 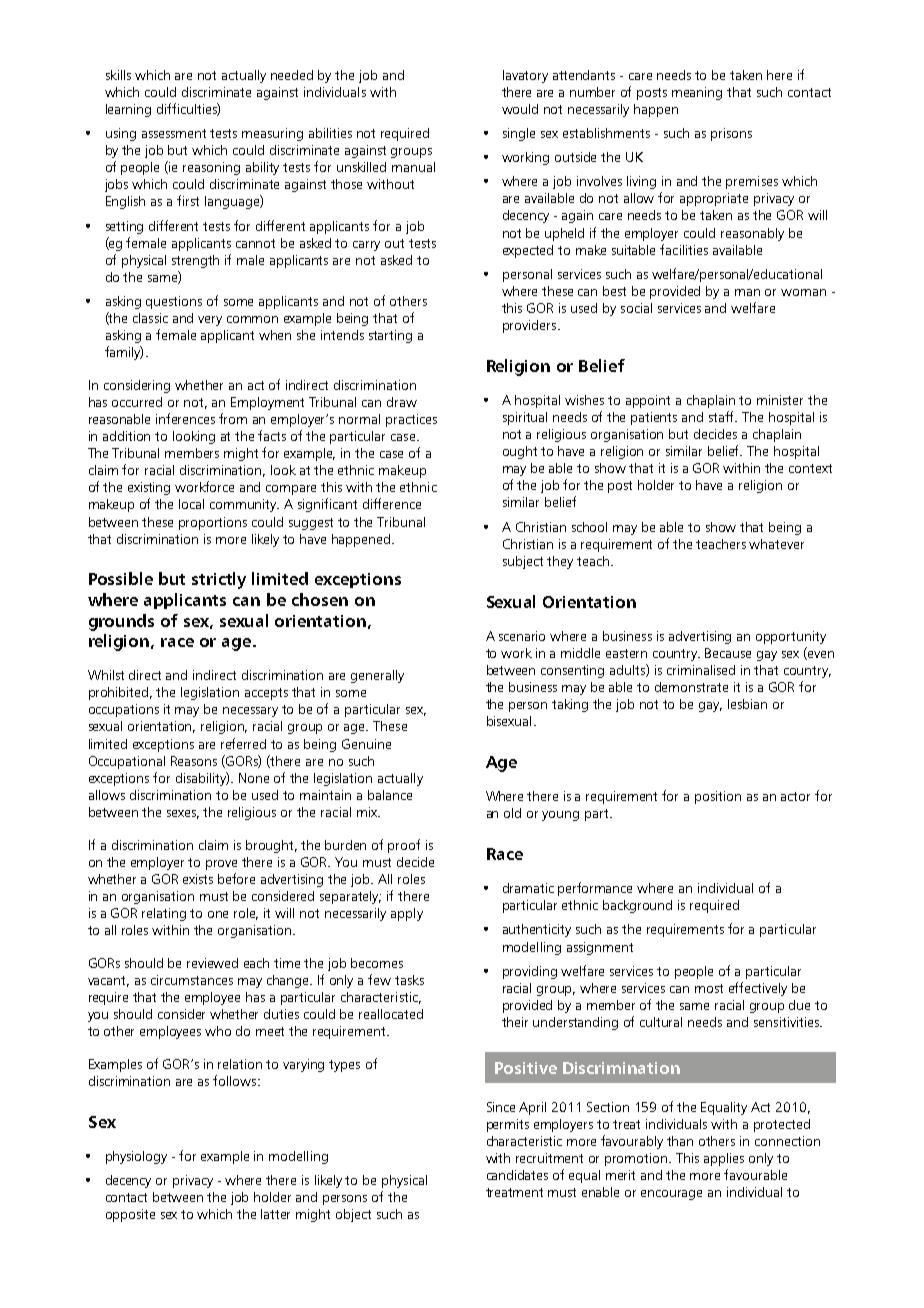 What do you see at coordinates (402, 402) in the screenshot?
I see `draw` at bounding box center [402, 402].
